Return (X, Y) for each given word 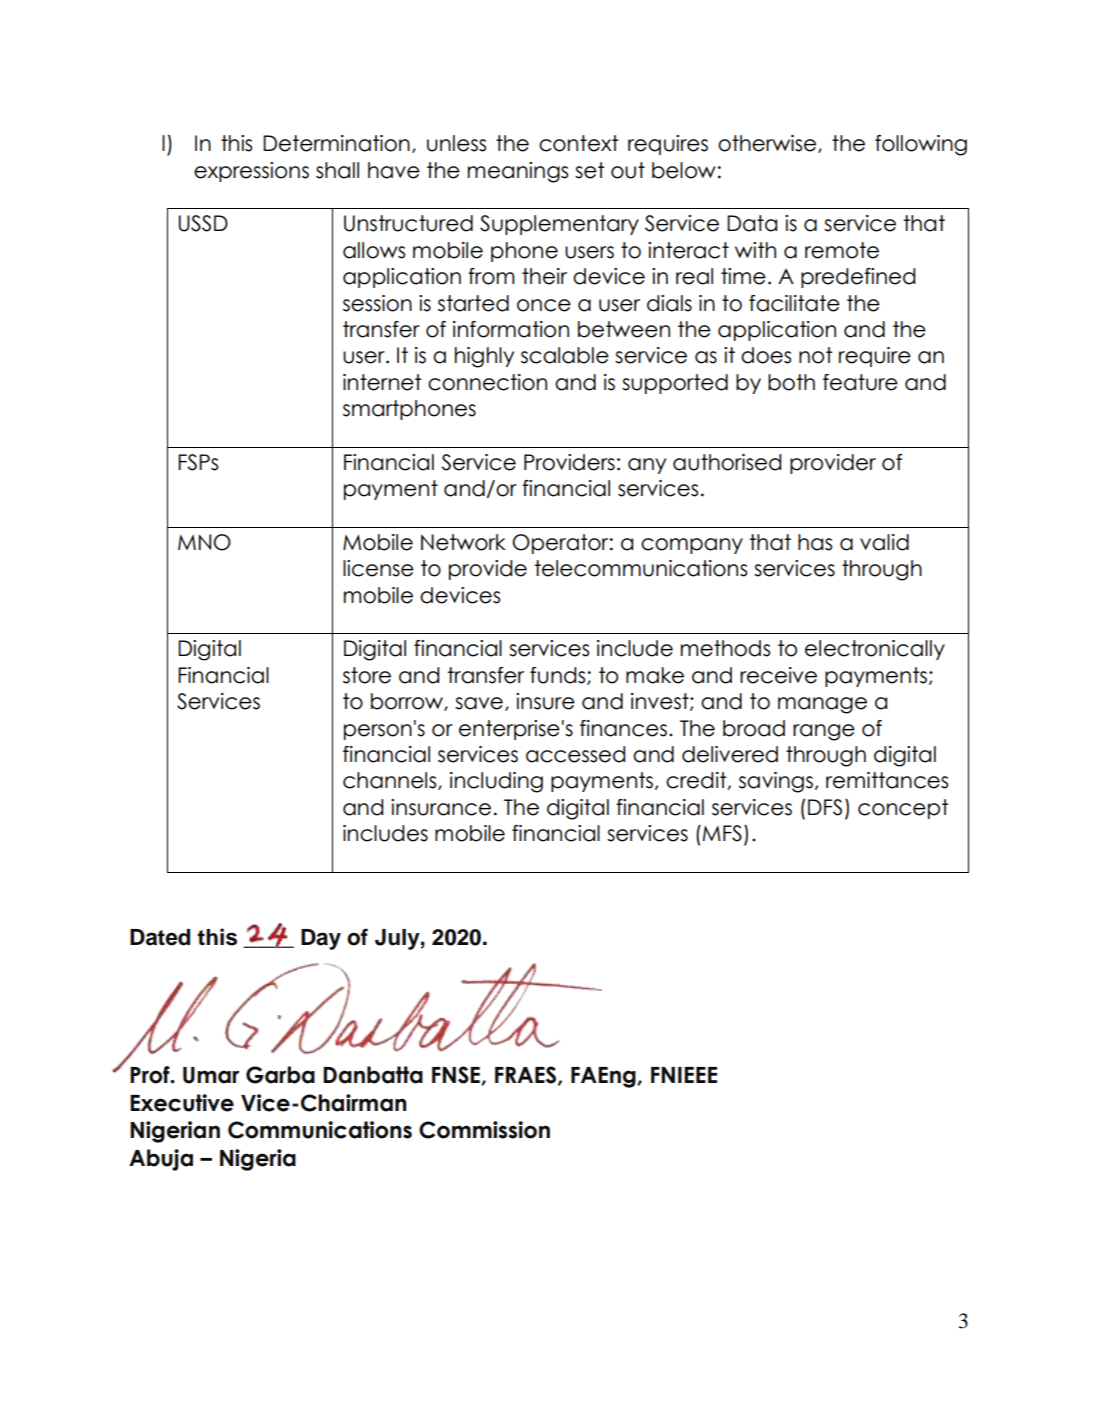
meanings (518, 172)
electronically (875, 650)
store (367, 675)
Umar (211, 1075)
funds (559, 676)
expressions (251, 172)
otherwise (767, 143)
